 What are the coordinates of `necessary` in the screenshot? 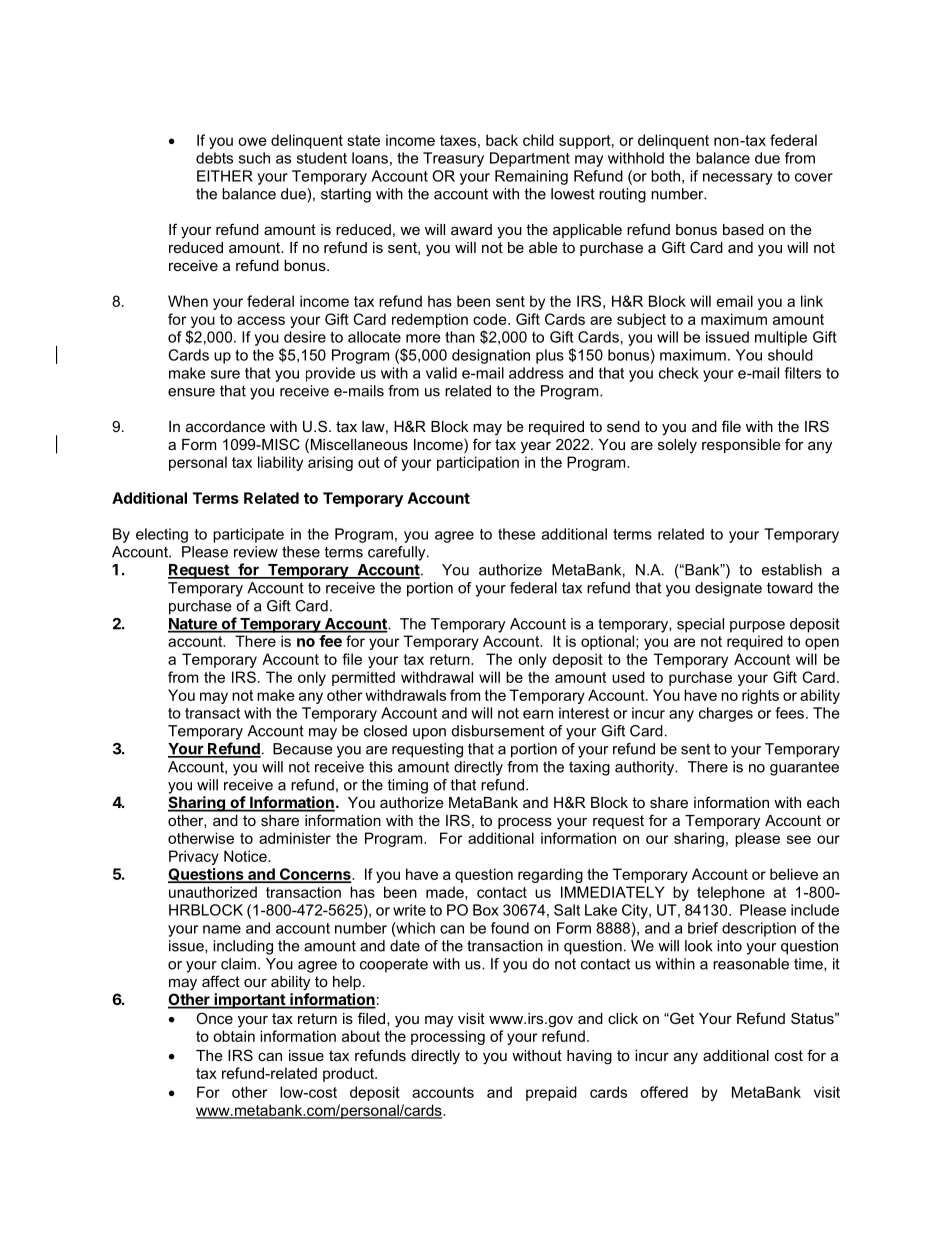 It's located at (738, 179).
